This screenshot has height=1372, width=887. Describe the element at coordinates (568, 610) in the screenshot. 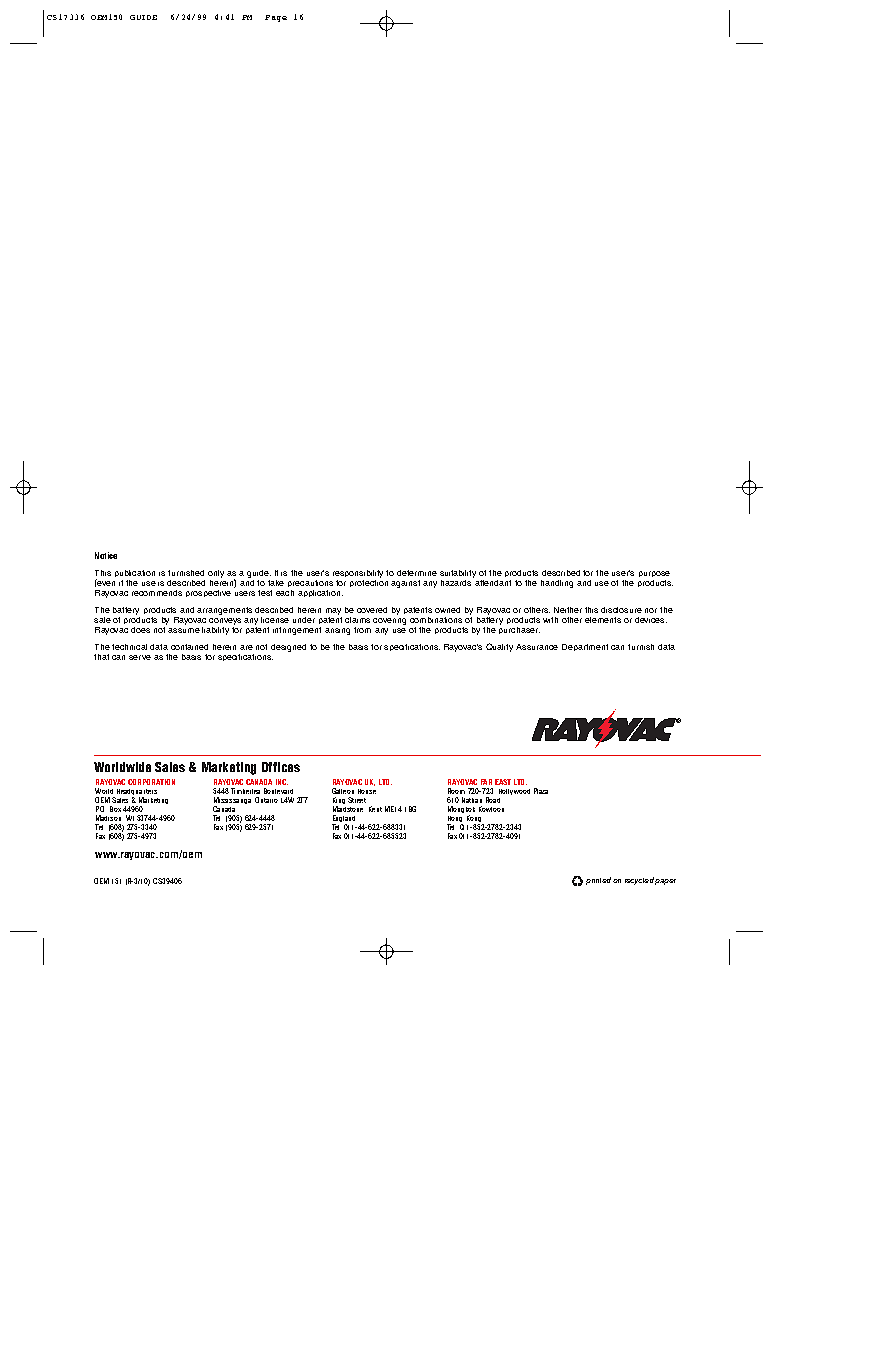

I see `Neither` at that location.
